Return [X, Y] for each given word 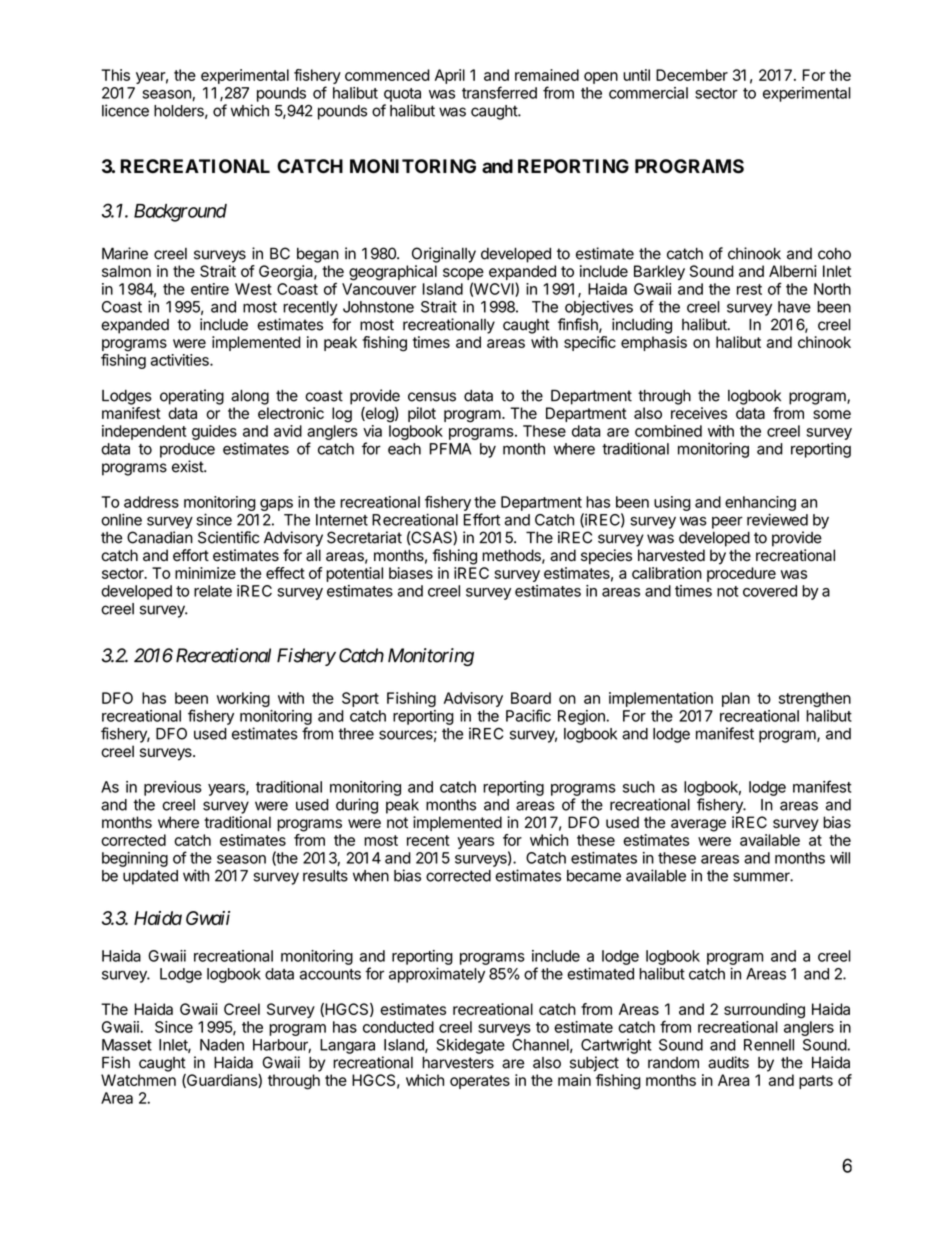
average [698, 825]
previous [173, 788]
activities [181, 360]
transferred [499, 92]
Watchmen [138, 1080]
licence [125, 110]
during [357, 806]
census [432, 397]
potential [354, 574]
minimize [205, 573]
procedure [741, 574]
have [794, 307]
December [692, 75]
